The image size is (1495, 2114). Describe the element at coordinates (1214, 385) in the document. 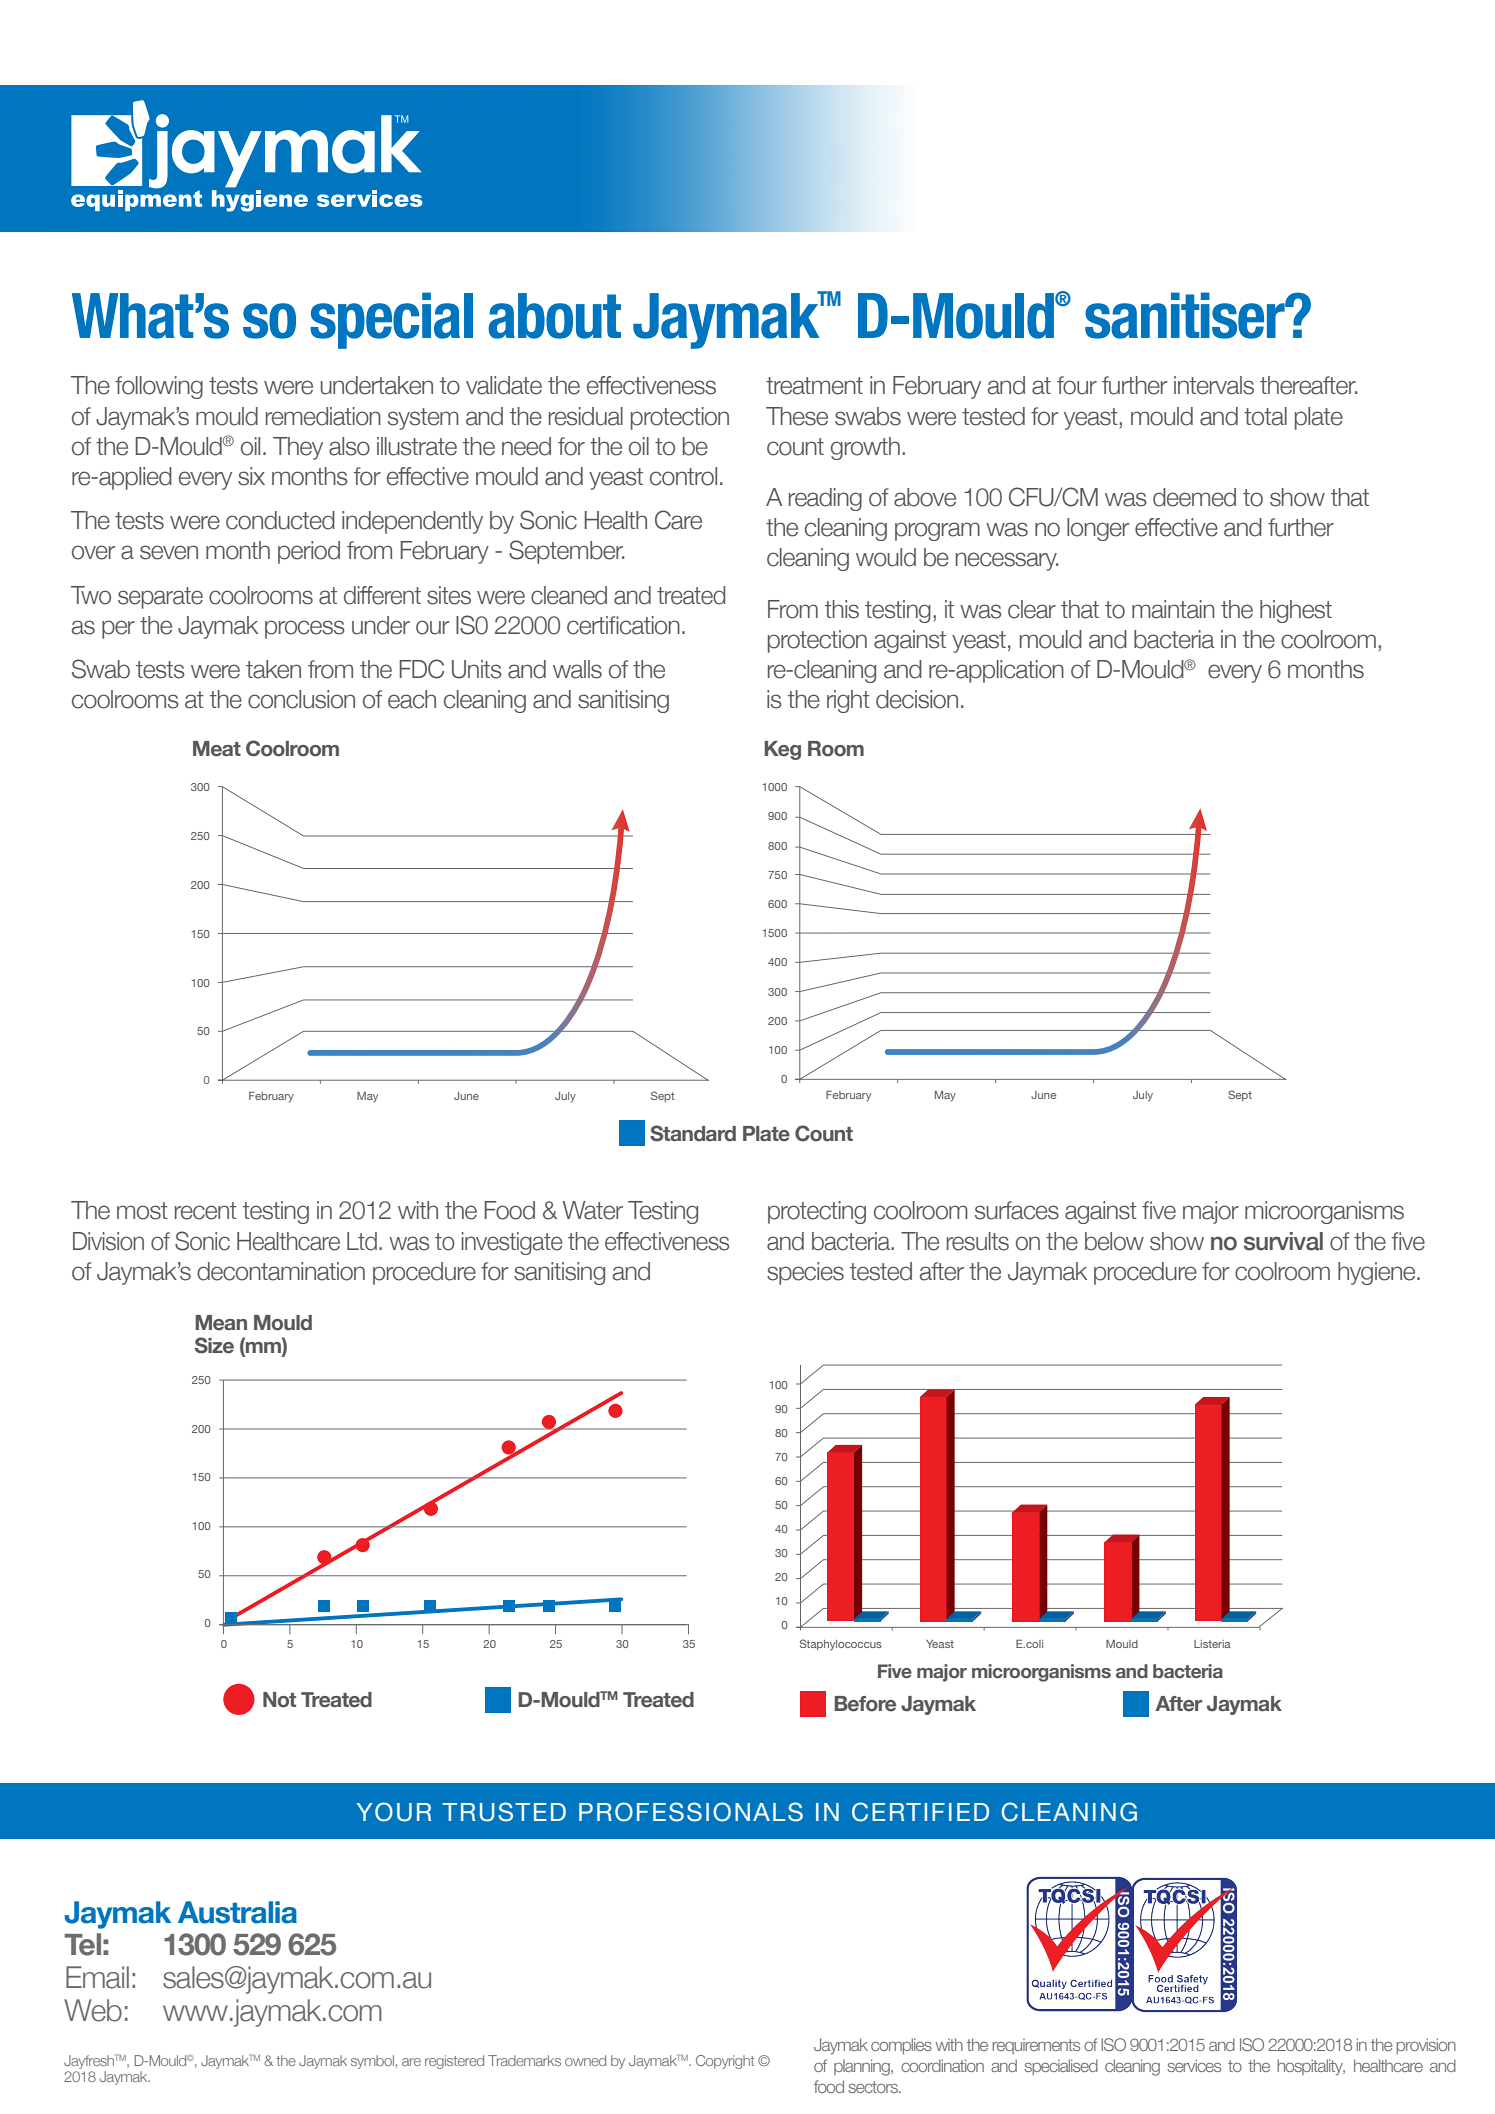

I see `intervals` at that location.
